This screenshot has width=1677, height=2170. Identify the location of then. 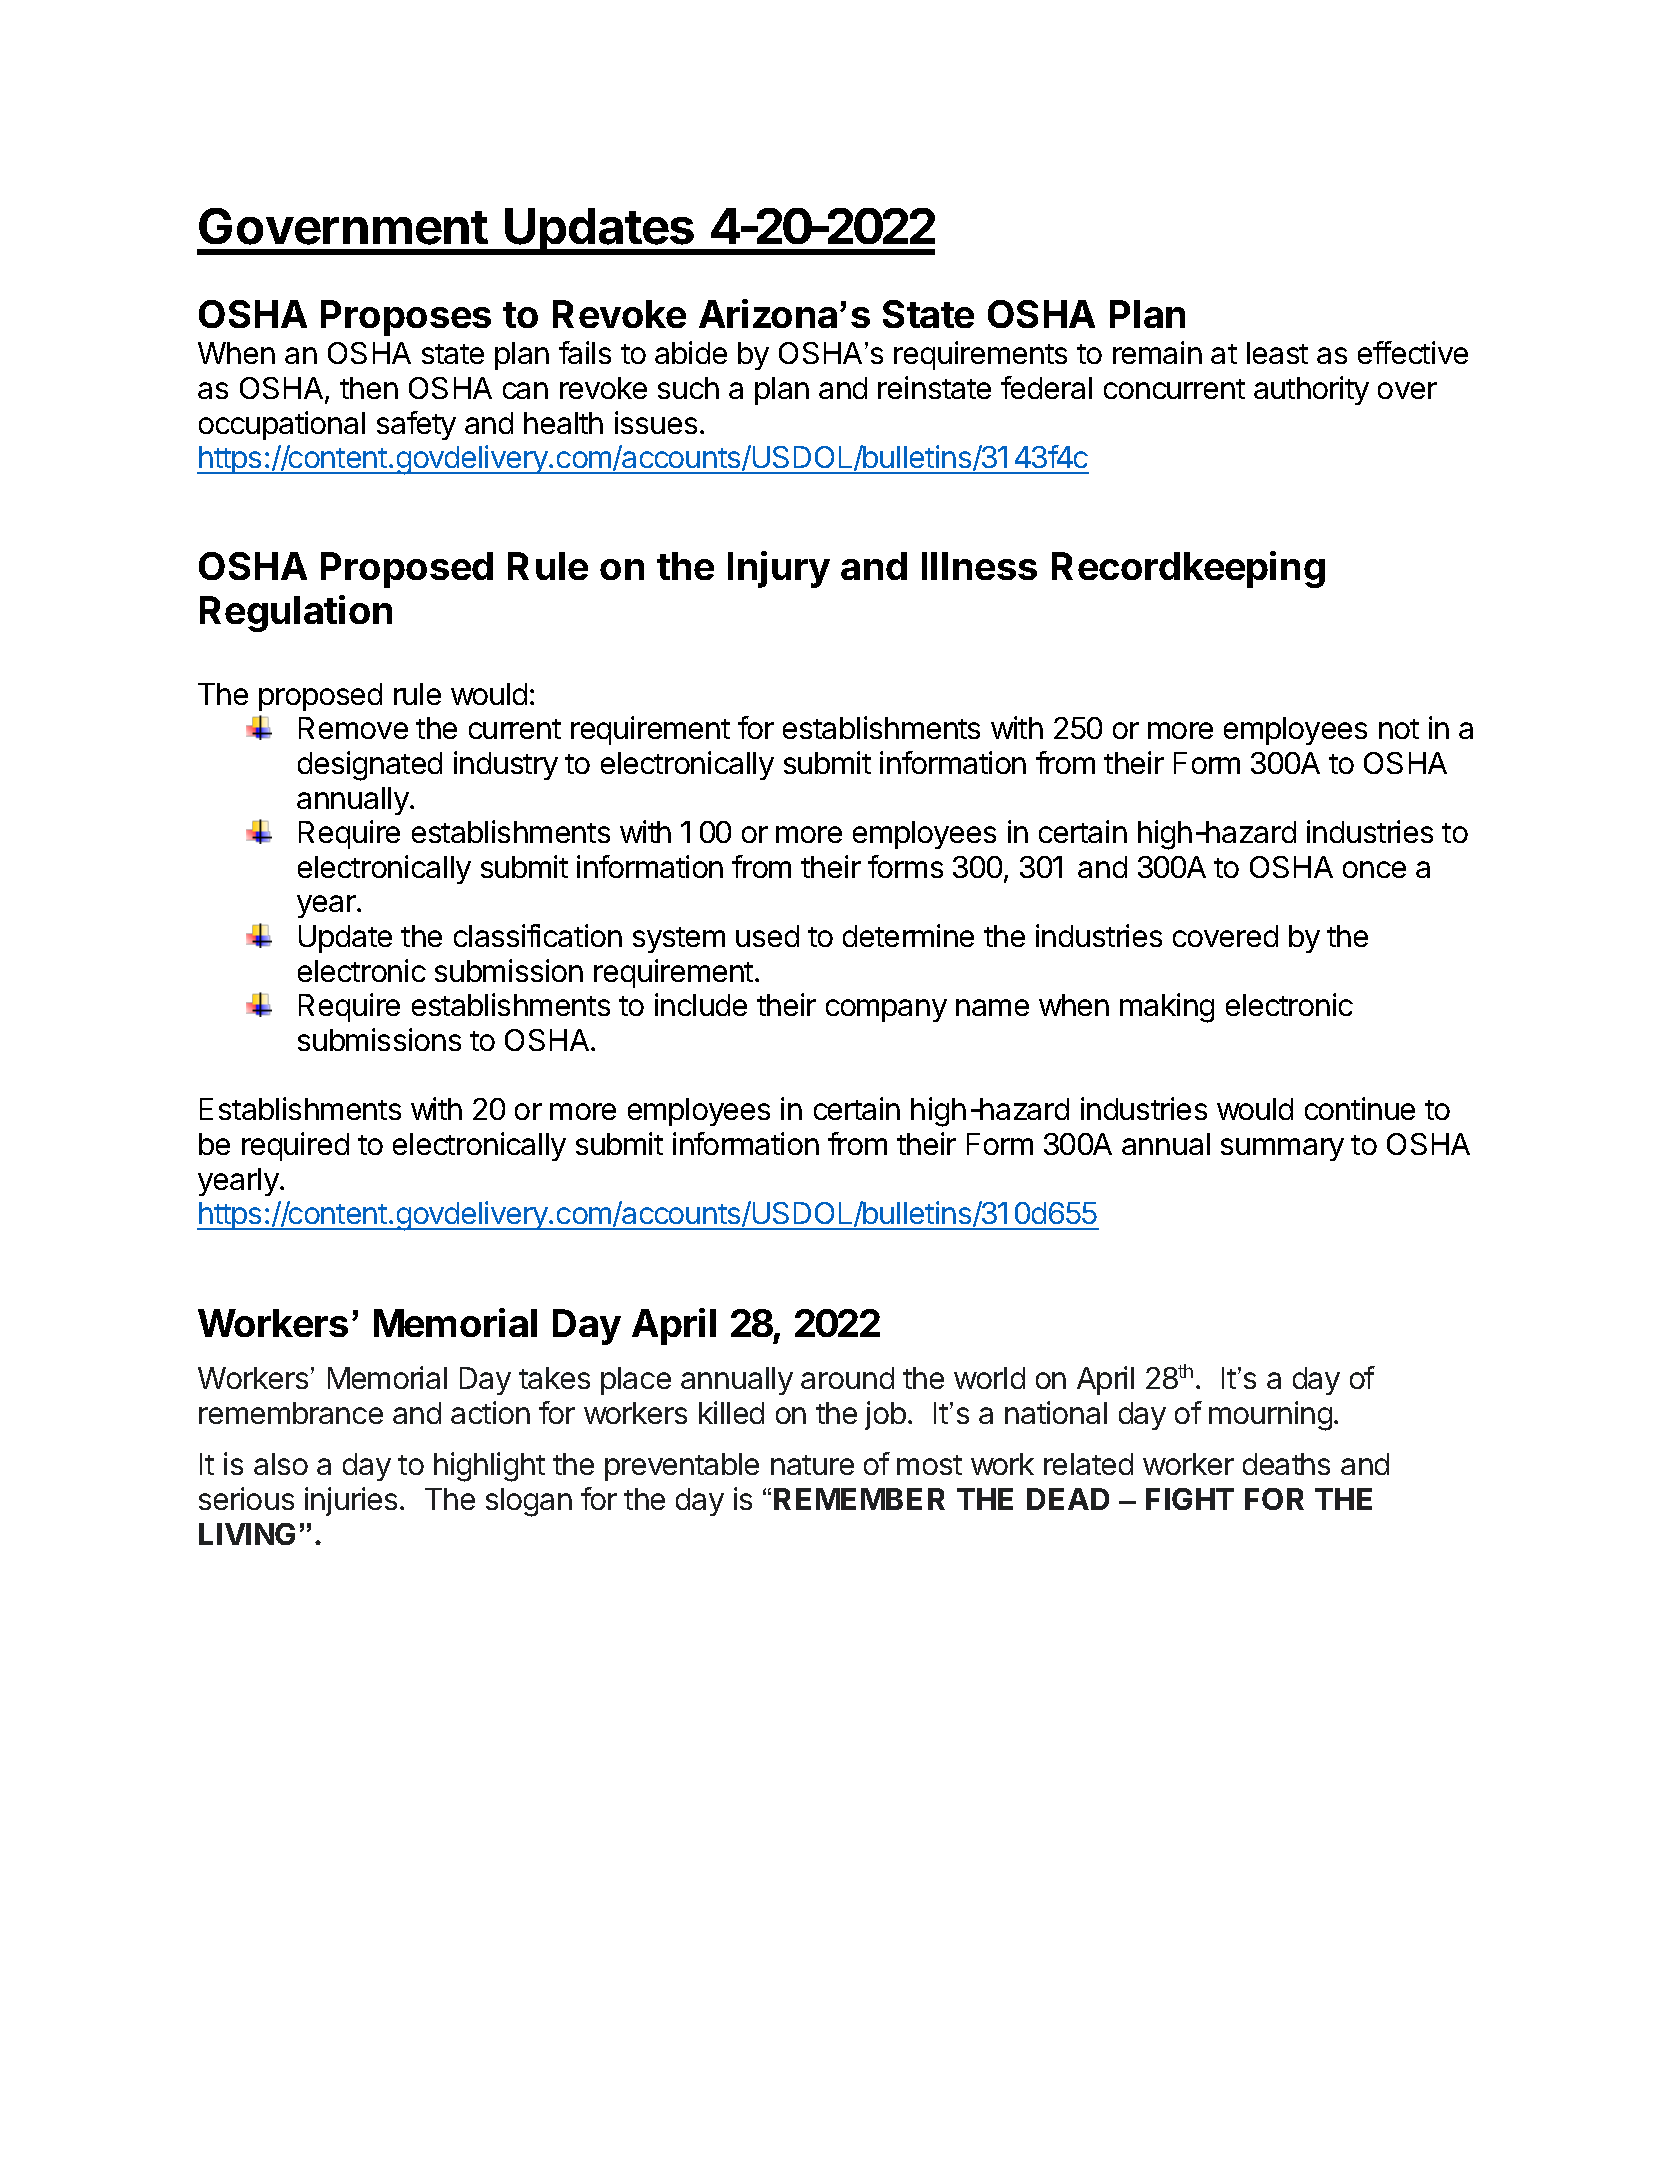
(369, 388).
